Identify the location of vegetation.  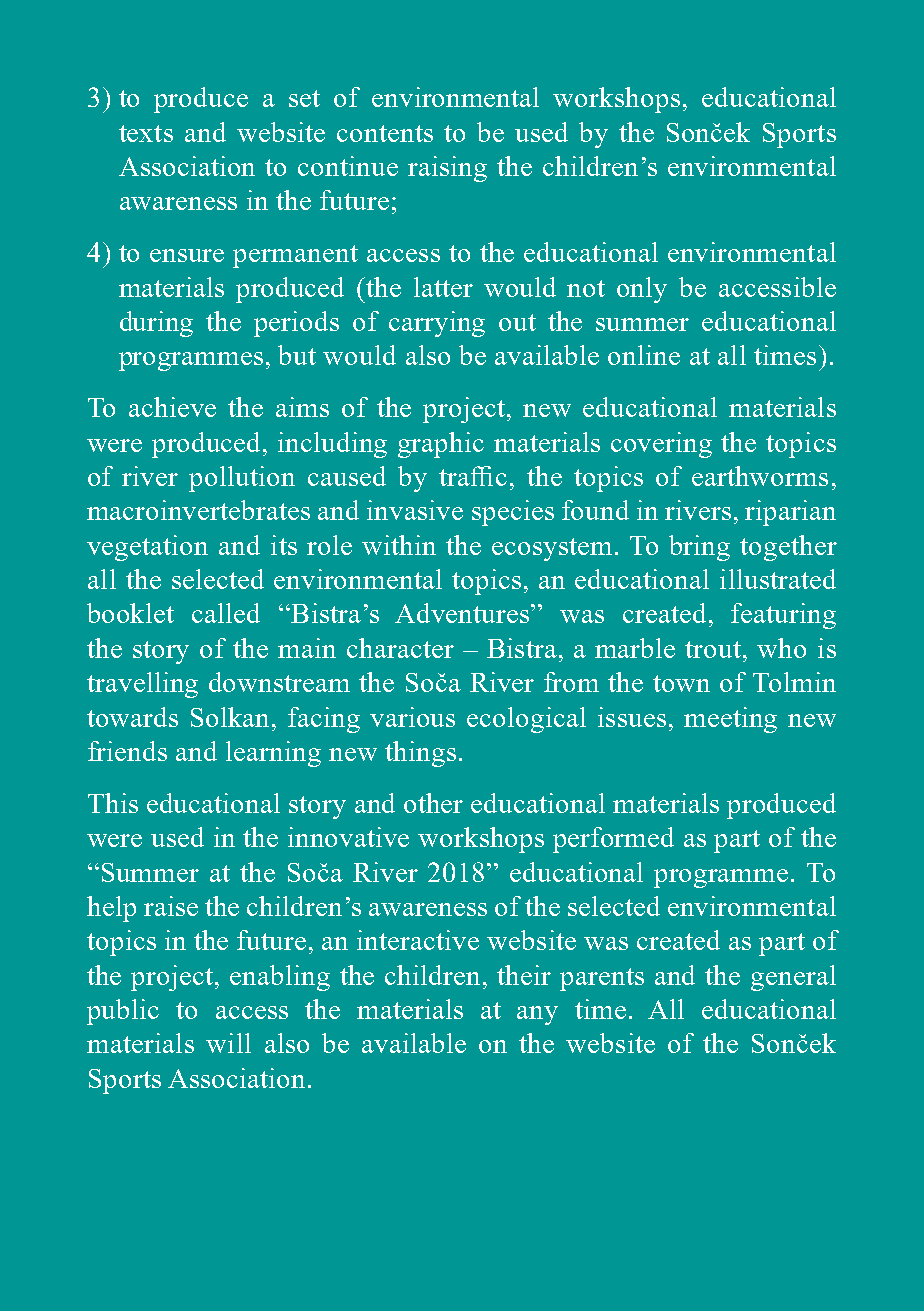
(147, 548).
